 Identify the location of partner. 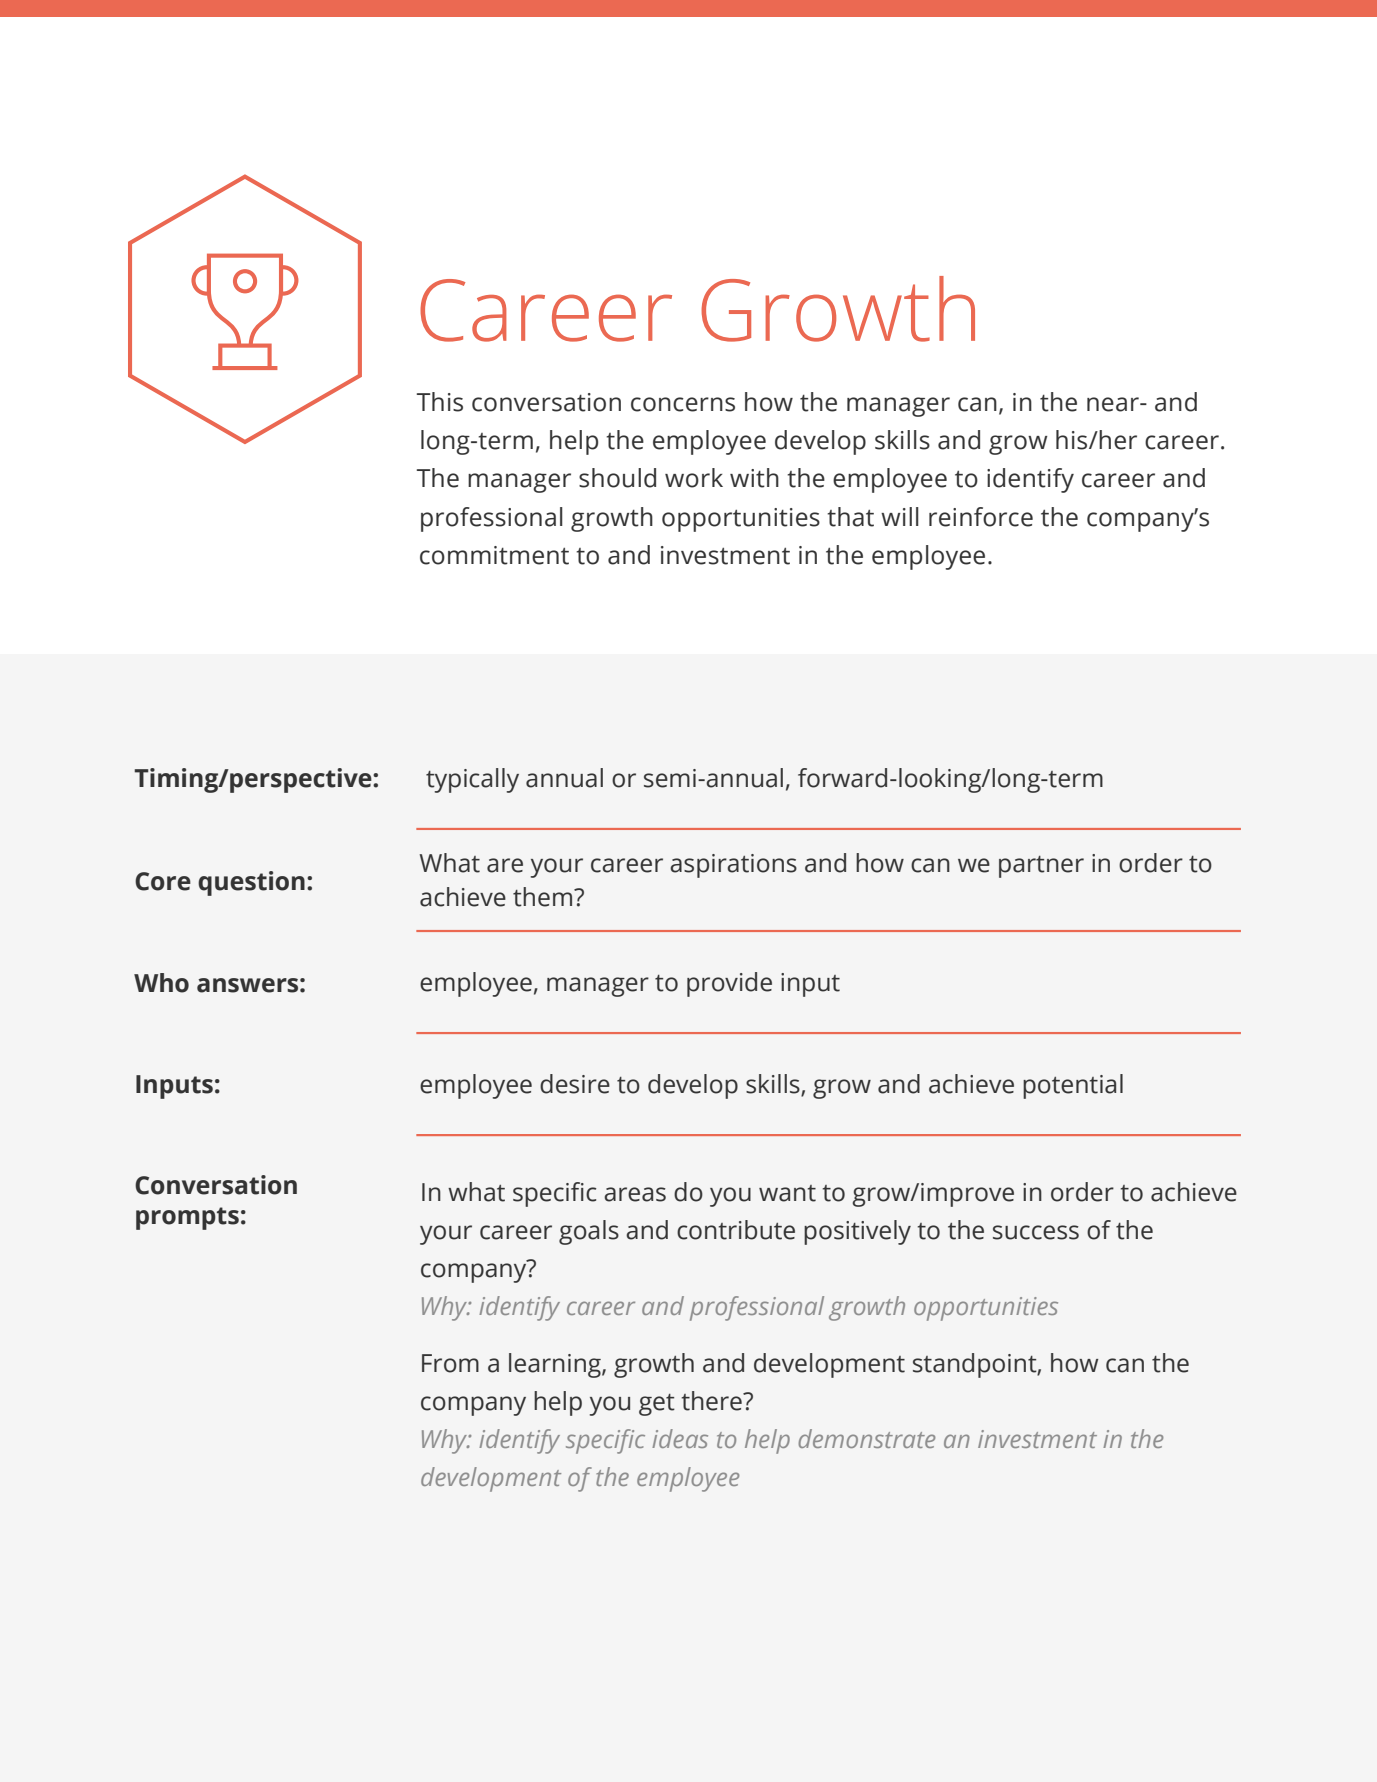
(1041, 867).
